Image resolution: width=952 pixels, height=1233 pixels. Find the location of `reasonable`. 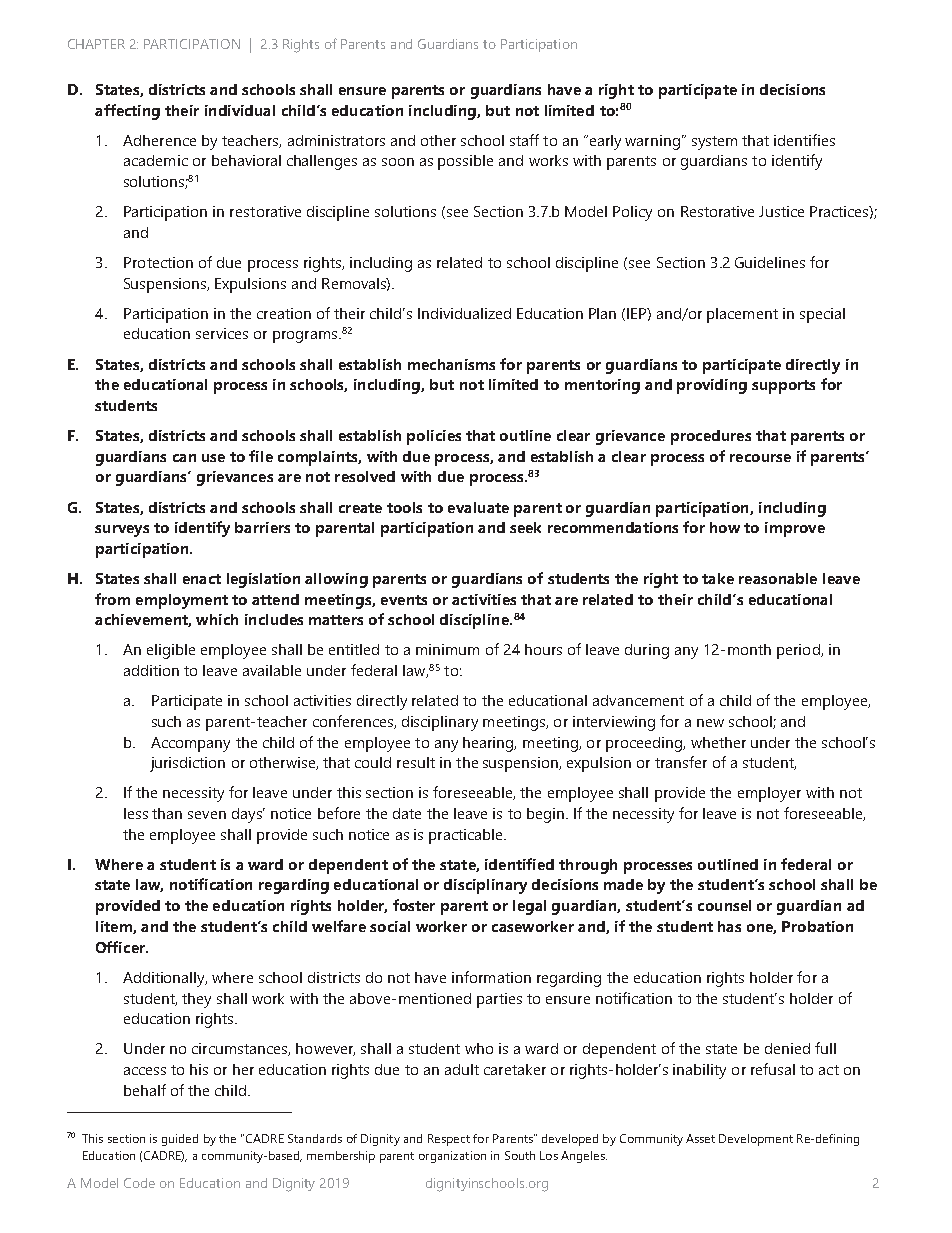

reasonable is located at coordinates (778, 578).
